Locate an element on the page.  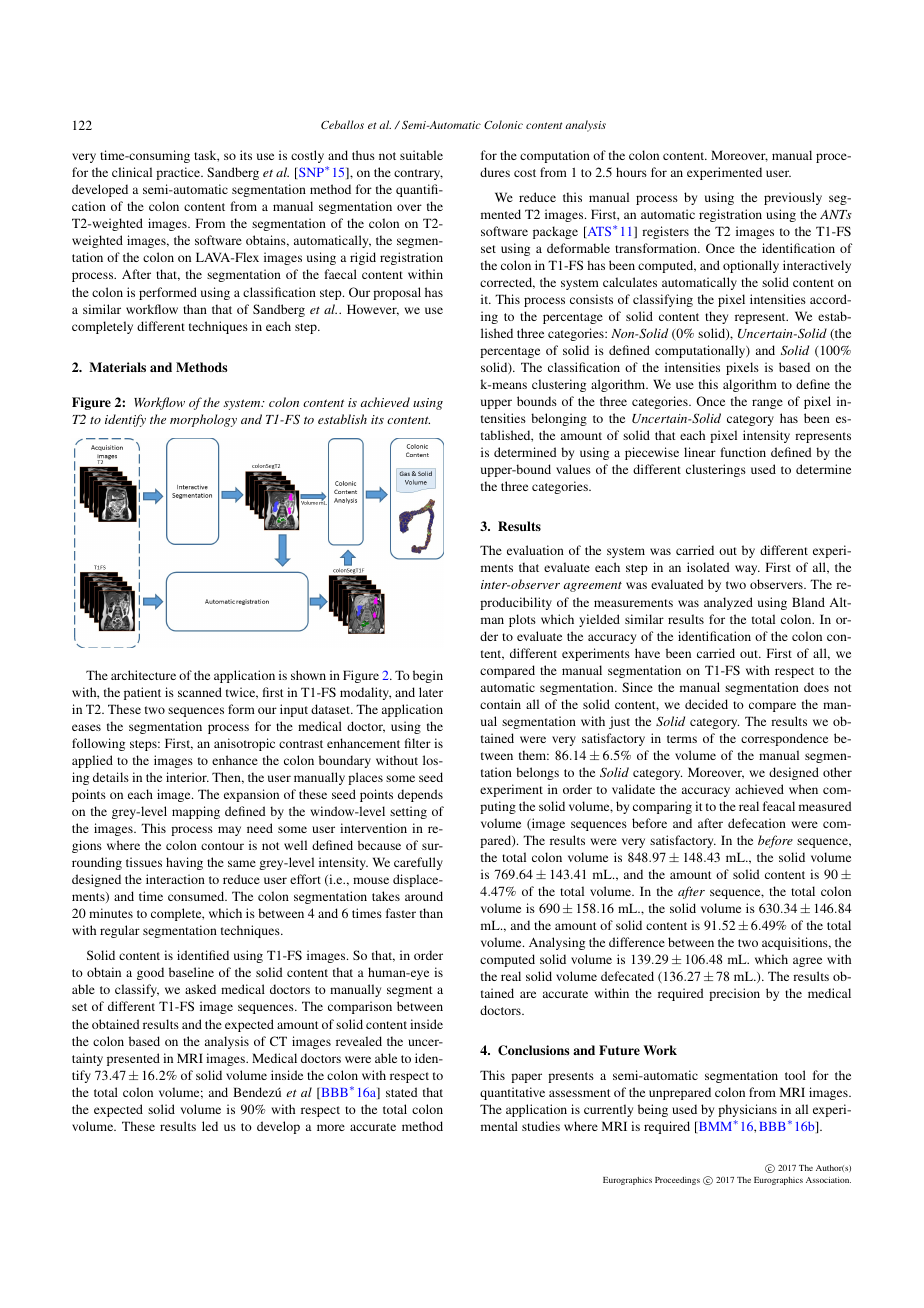
asked is located at coordinates (200, 989).
